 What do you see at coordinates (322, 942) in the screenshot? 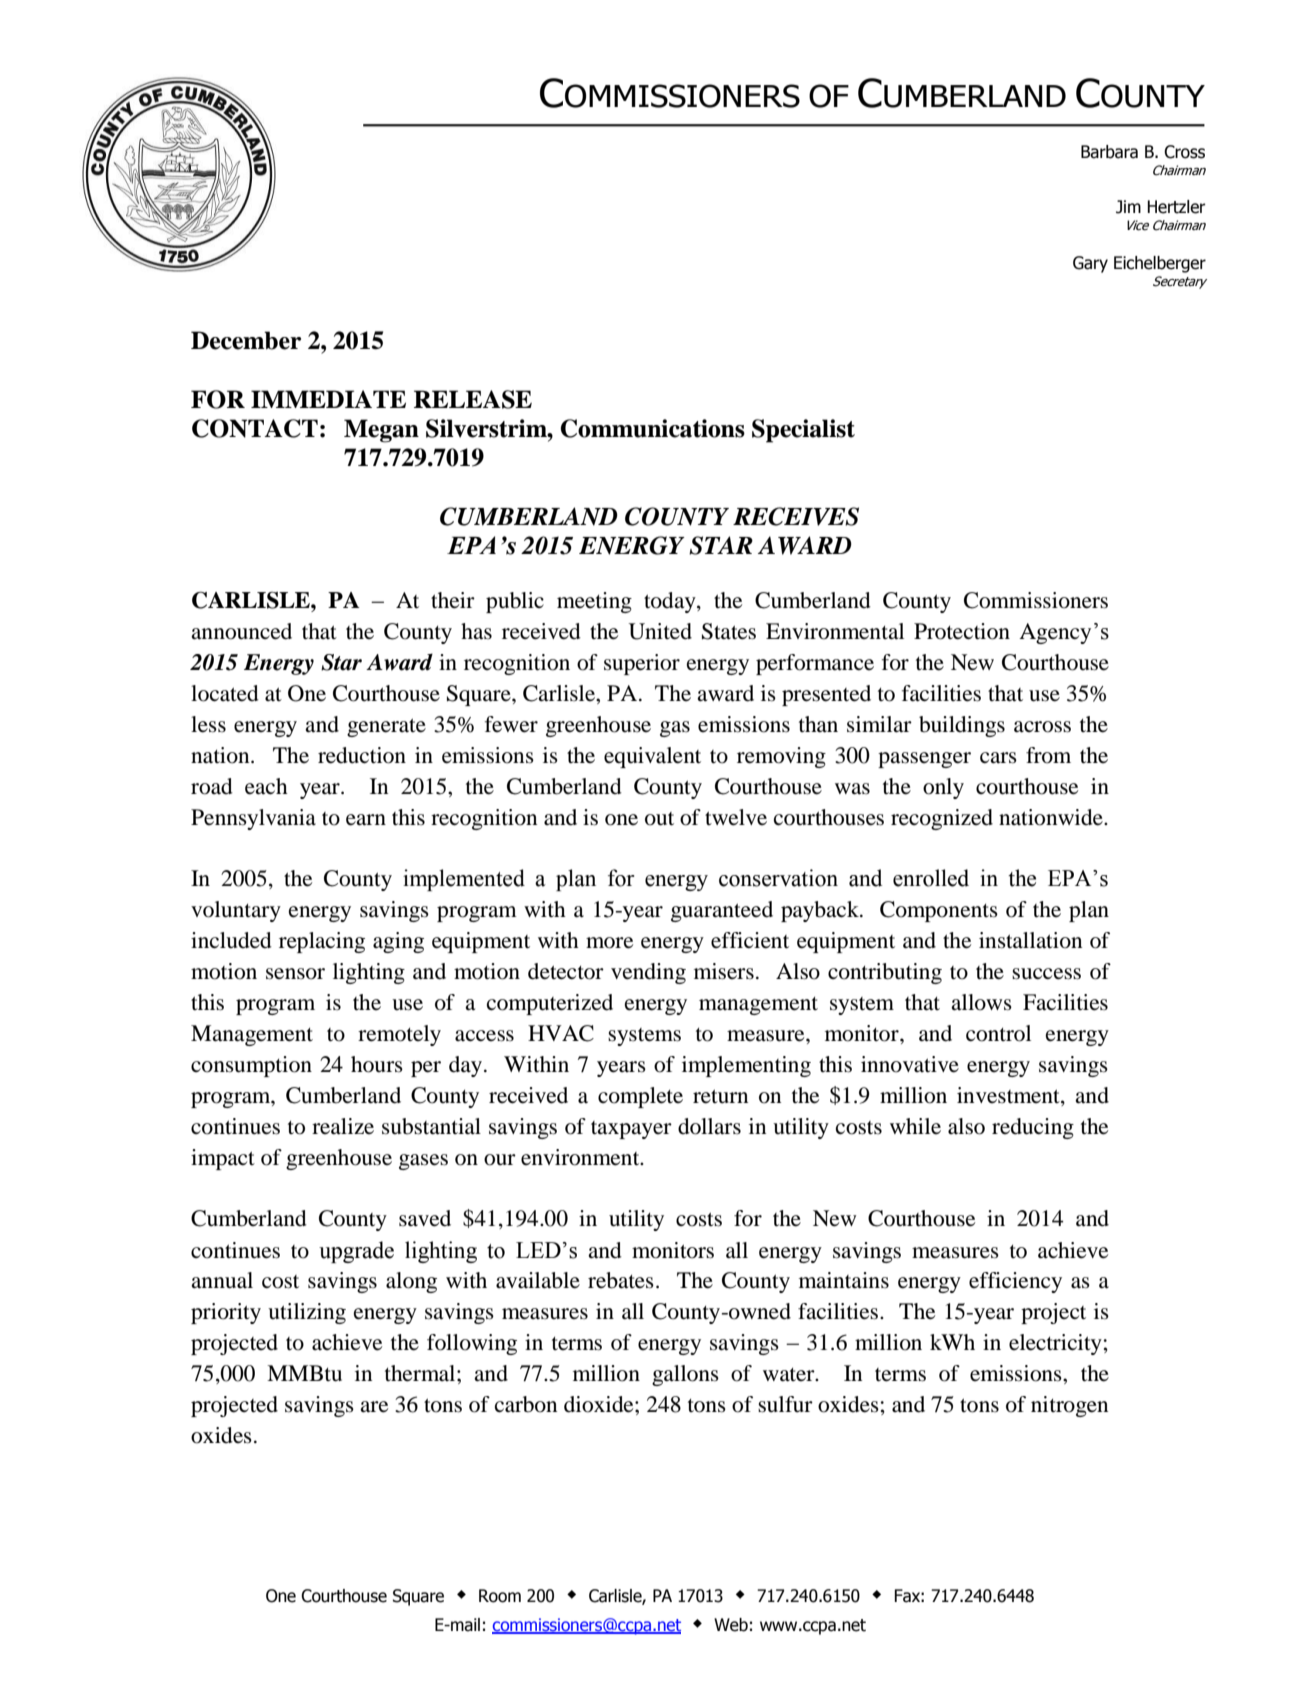
I see `replacing` at bounding box center [322, 942].
